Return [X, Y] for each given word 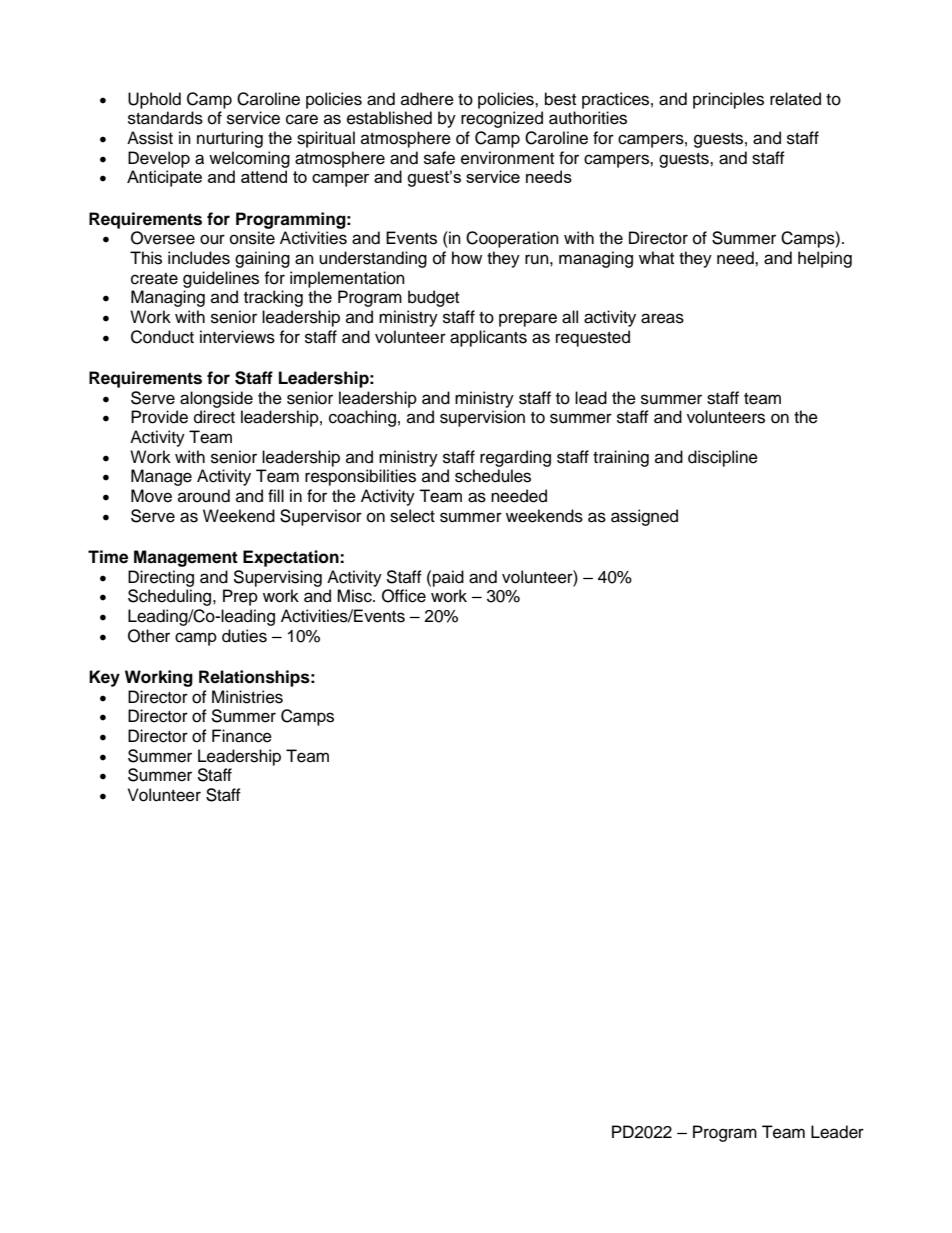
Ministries [247, 697]
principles [728, 100]
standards [165, 118]
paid [448, 578]
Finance [242, 736]
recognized [502, 119]
